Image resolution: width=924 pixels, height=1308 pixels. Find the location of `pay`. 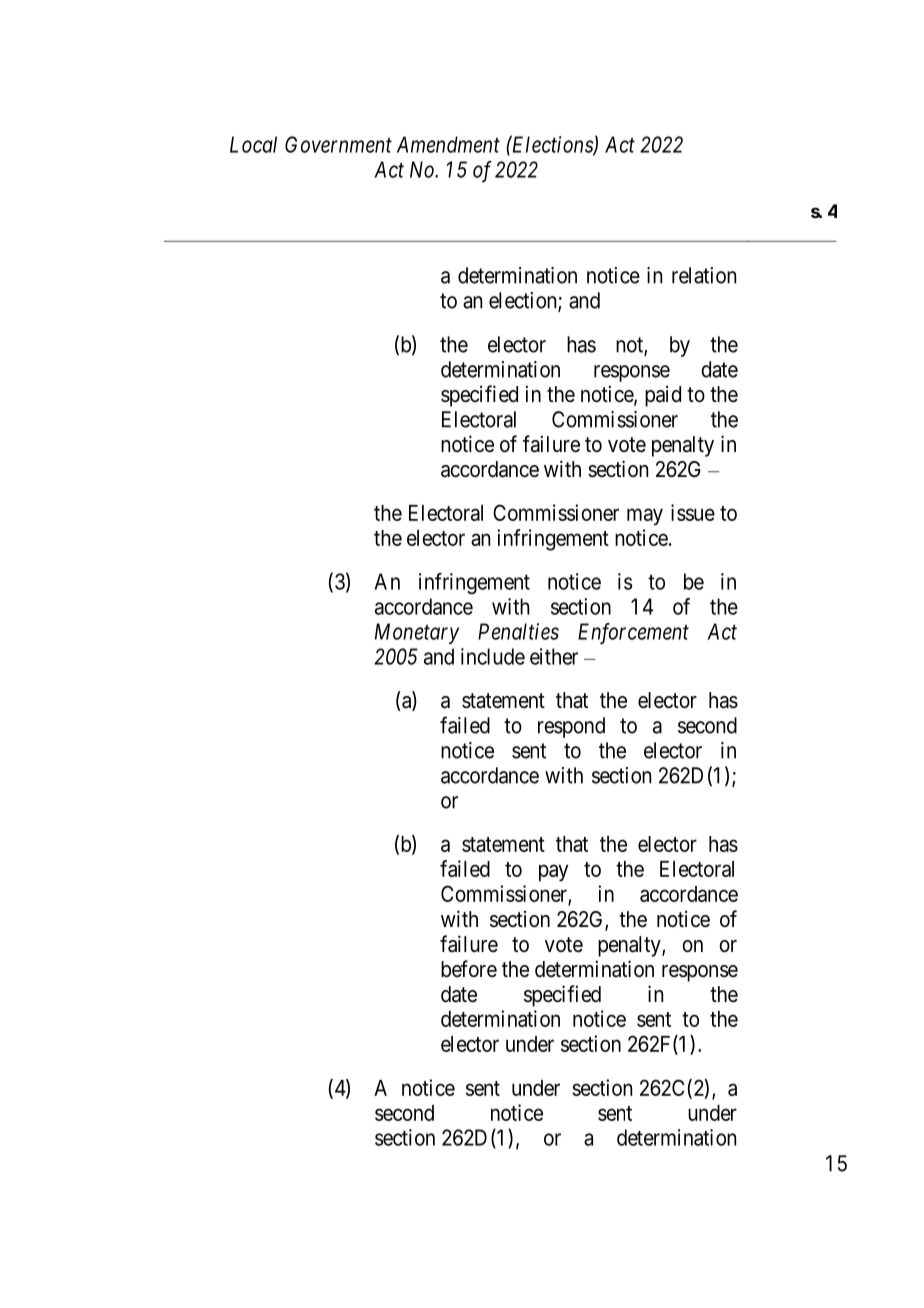

pay is located at coordinates (553, 873).
